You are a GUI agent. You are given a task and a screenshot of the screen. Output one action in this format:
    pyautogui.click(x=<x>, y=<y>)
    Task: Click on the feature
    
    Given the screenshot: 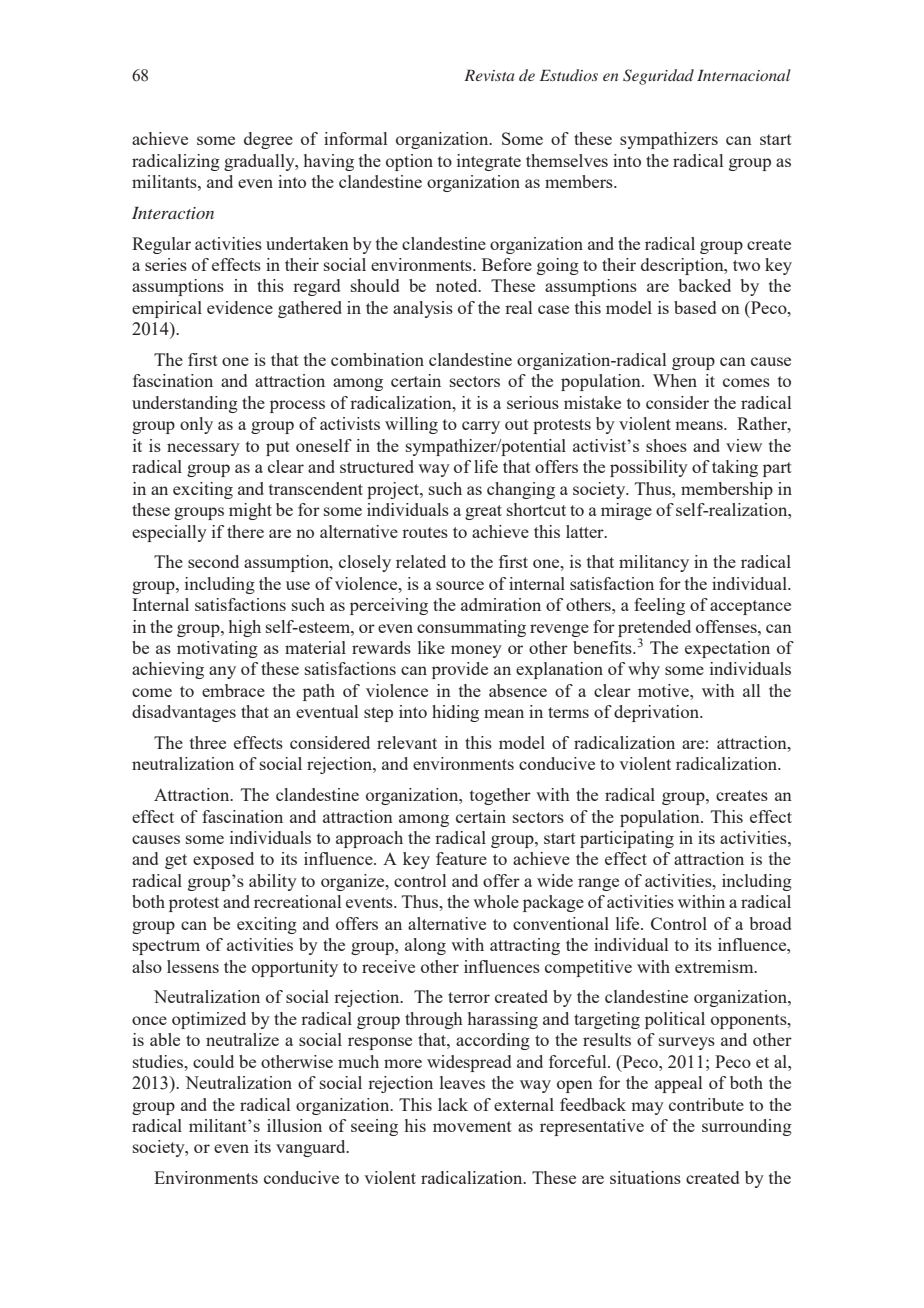 What is the action you would take?
    pyautogui.click(x=461, y=858)
